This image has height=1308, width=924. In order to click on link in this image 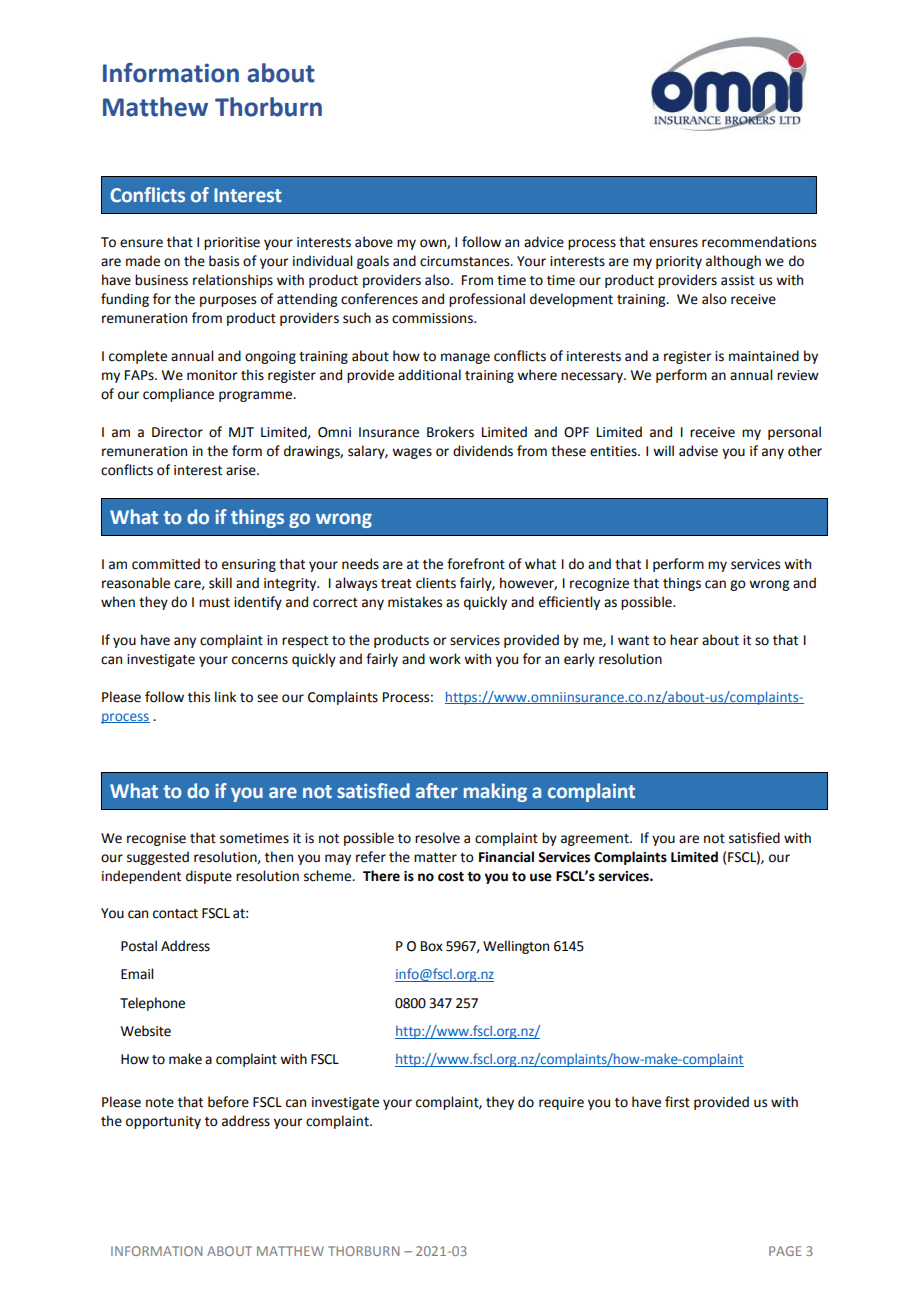, I will do `click(225, 696)`.
